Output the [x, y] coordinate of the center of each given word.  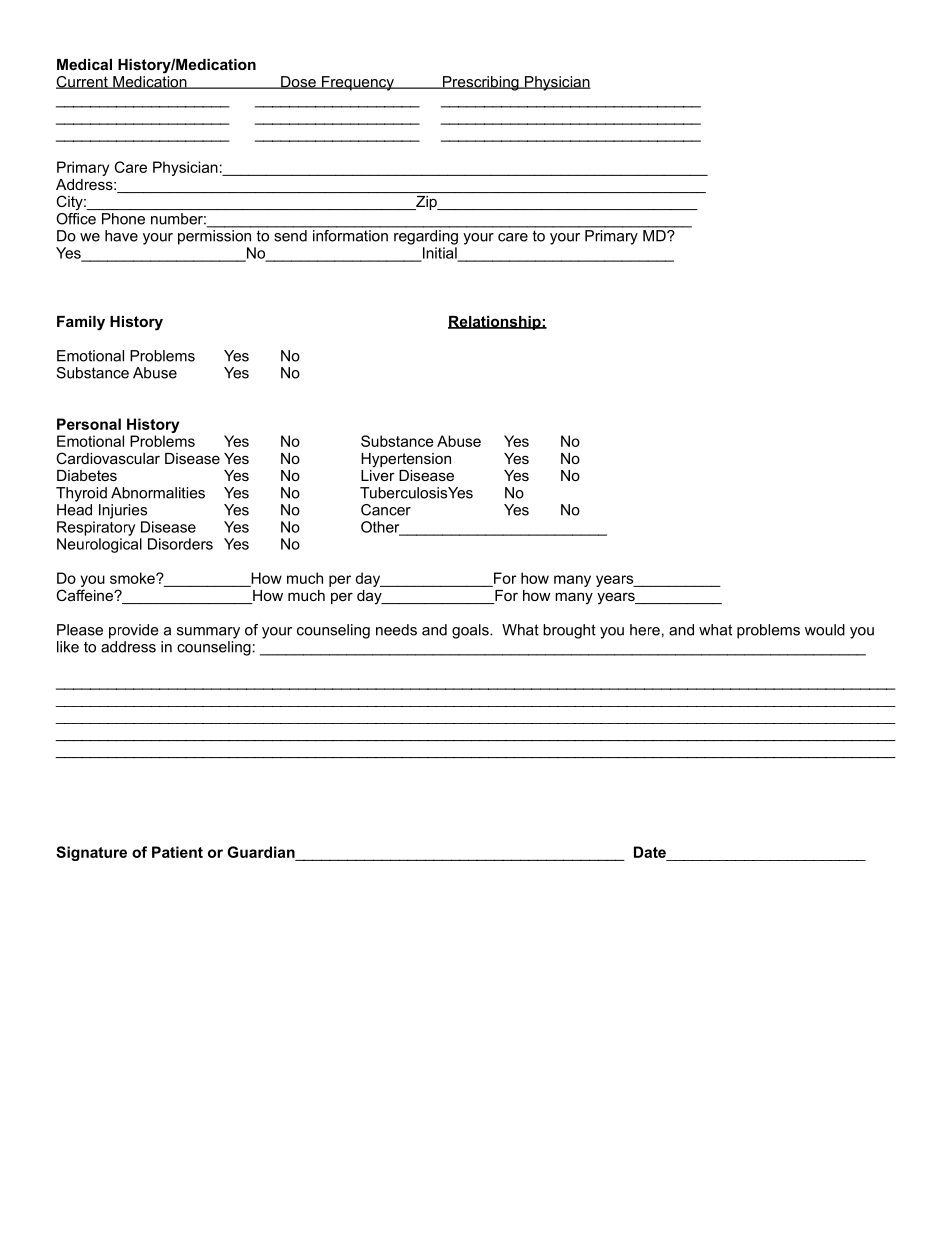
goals [471, 631]
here [645, 630]
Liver [378, 474]
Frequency [357, 83]
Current [83, 82]
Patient [177, 852]
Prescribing [480, 83]
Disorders [180, 544]
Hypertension [406, 460]
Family [81, 323]
